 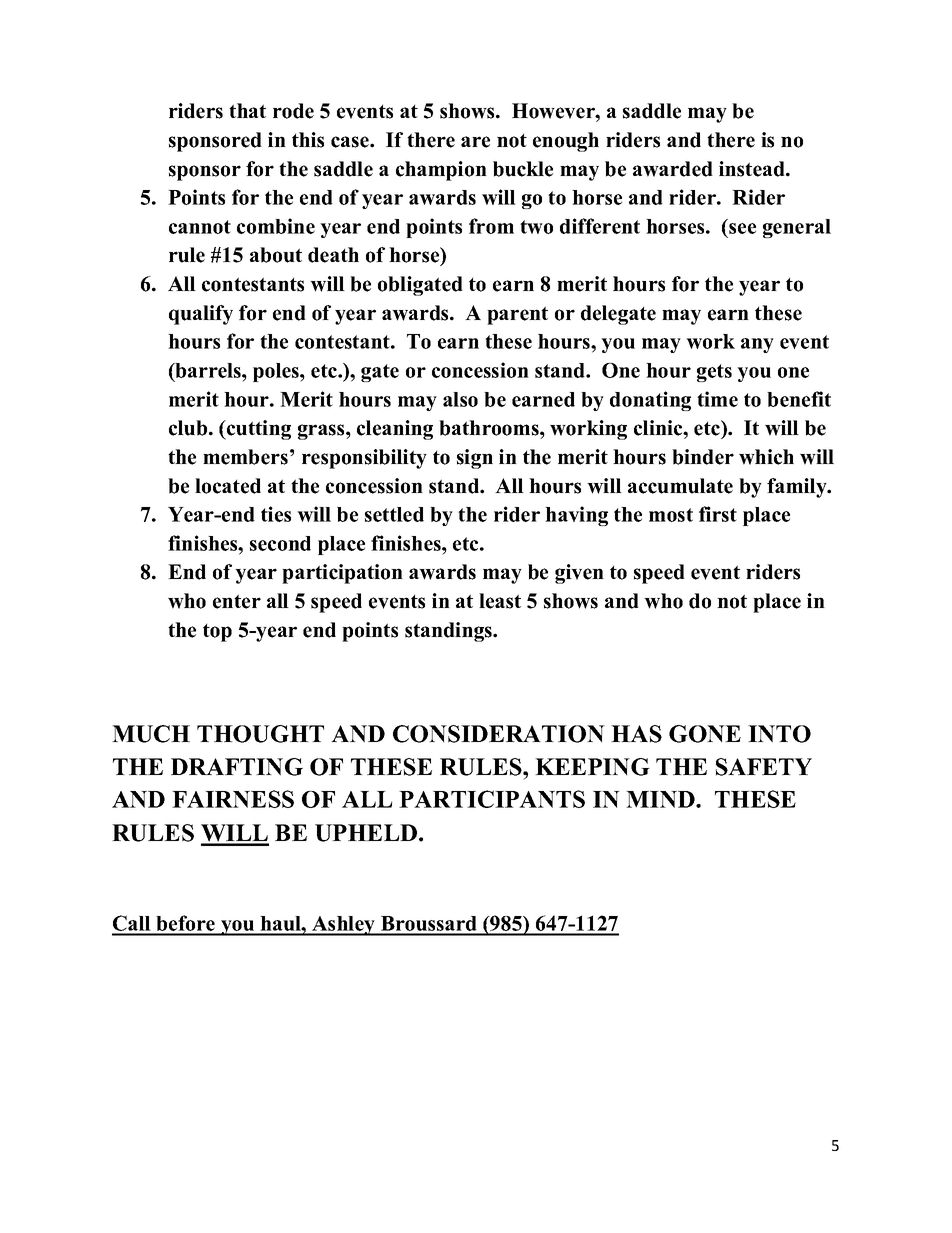 What do you see at coordinates (460, 399) in the page?
I see `also` at bounding box center [460, 399].
